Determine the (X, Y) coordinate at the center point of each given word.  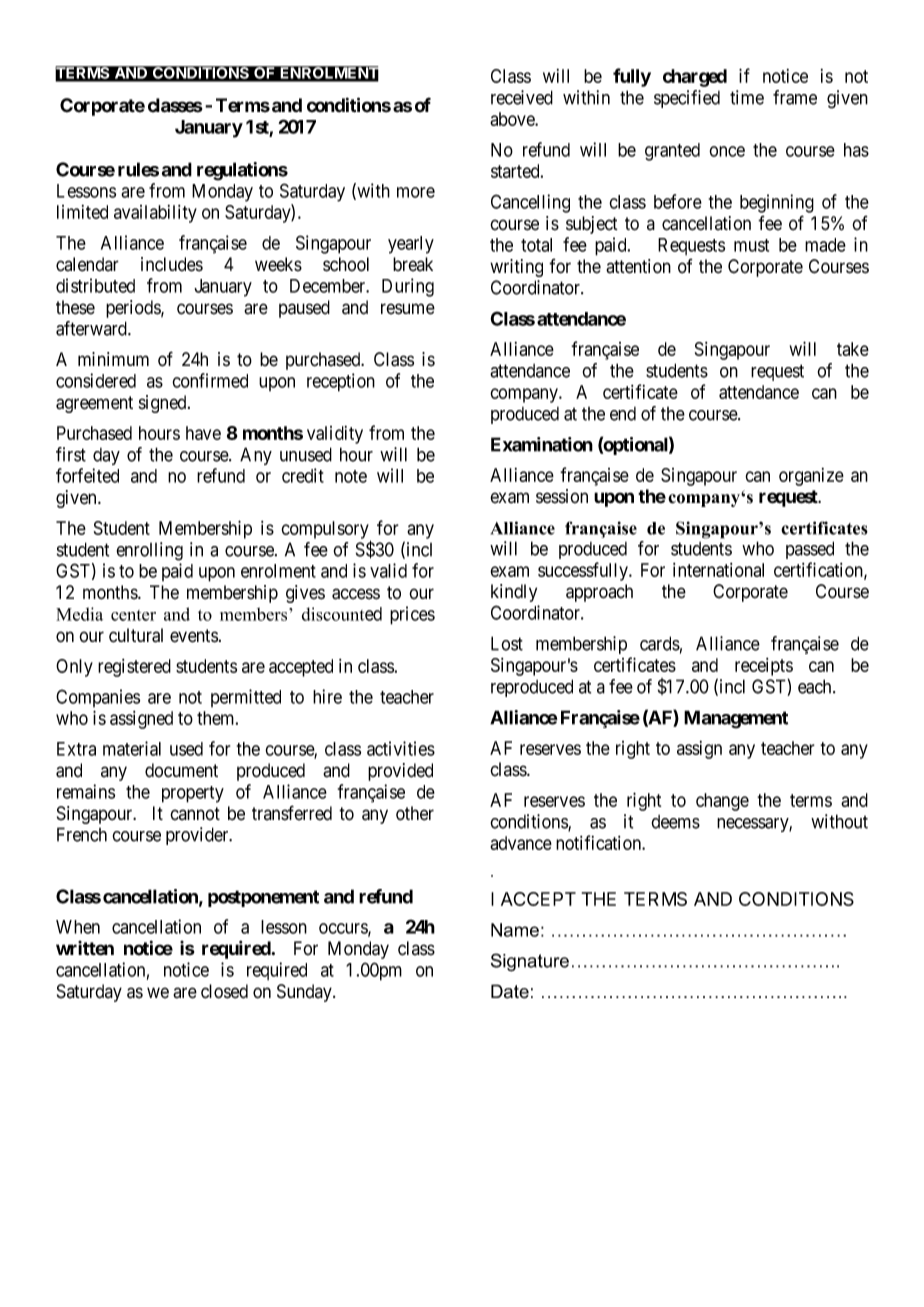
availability (155, 214)
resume (408, 309)
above (513, 119)
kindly (514, 593)
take (853, 349)
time (747, 97)
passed (810, 550)
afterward (92, 328)
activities (401, 748)
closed (224, 991)
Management (736, 719)
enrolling (149, 551)
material (132, 748)
